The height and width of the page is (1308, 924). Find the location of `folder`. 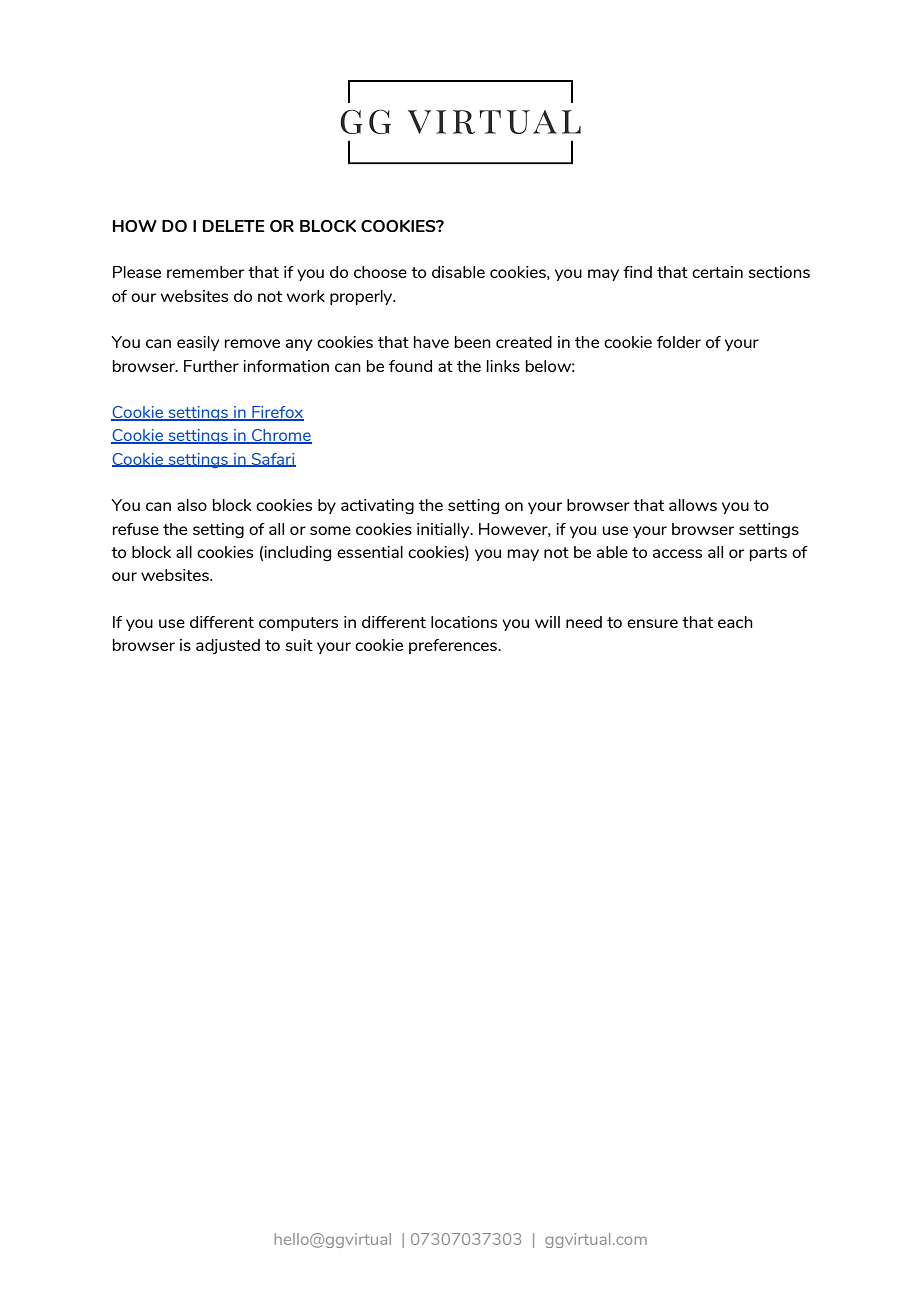

folder is located at coordinates (679, 342).
